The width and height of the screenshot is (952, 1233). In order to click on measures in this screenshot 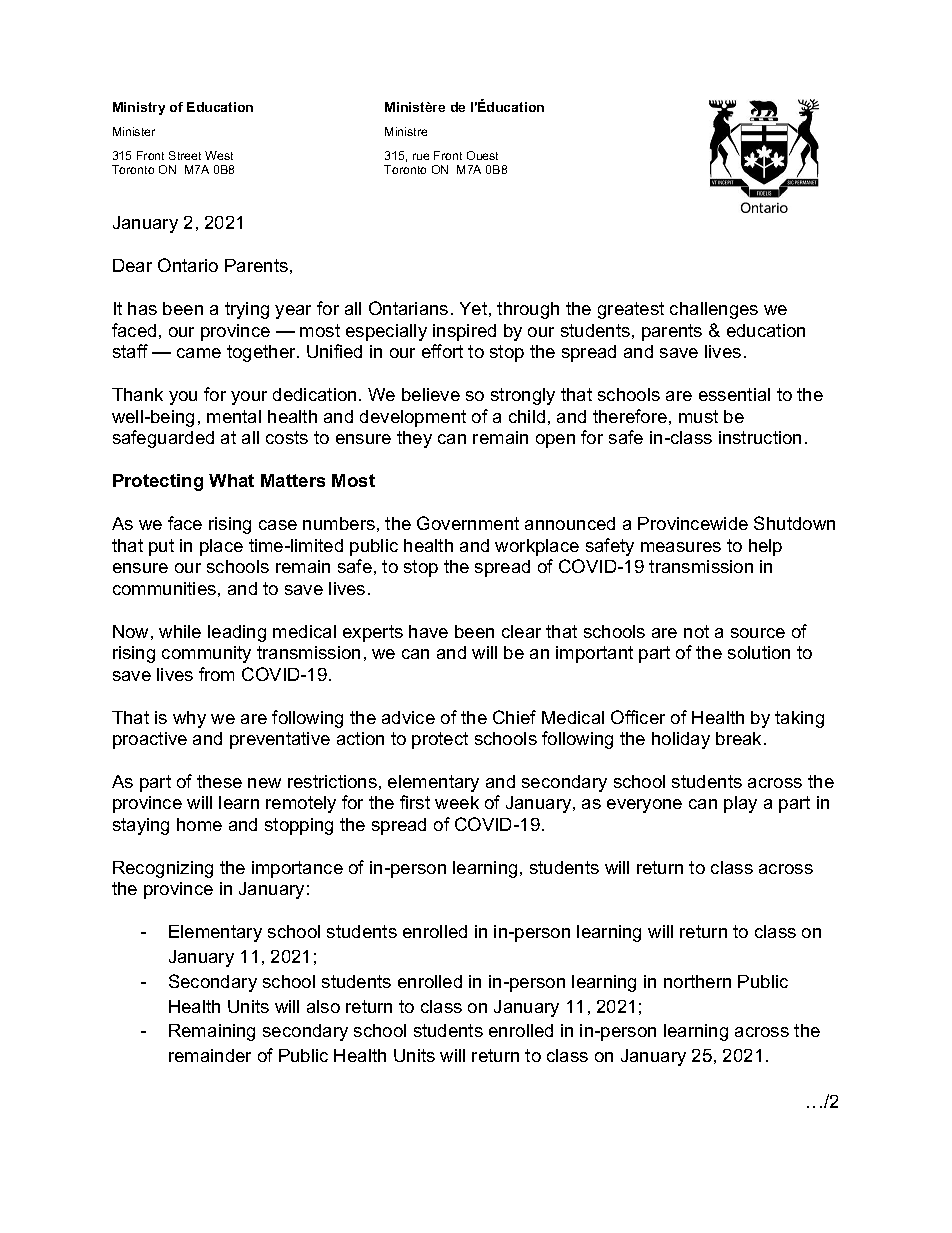, I will do `click(681, 547)`.
